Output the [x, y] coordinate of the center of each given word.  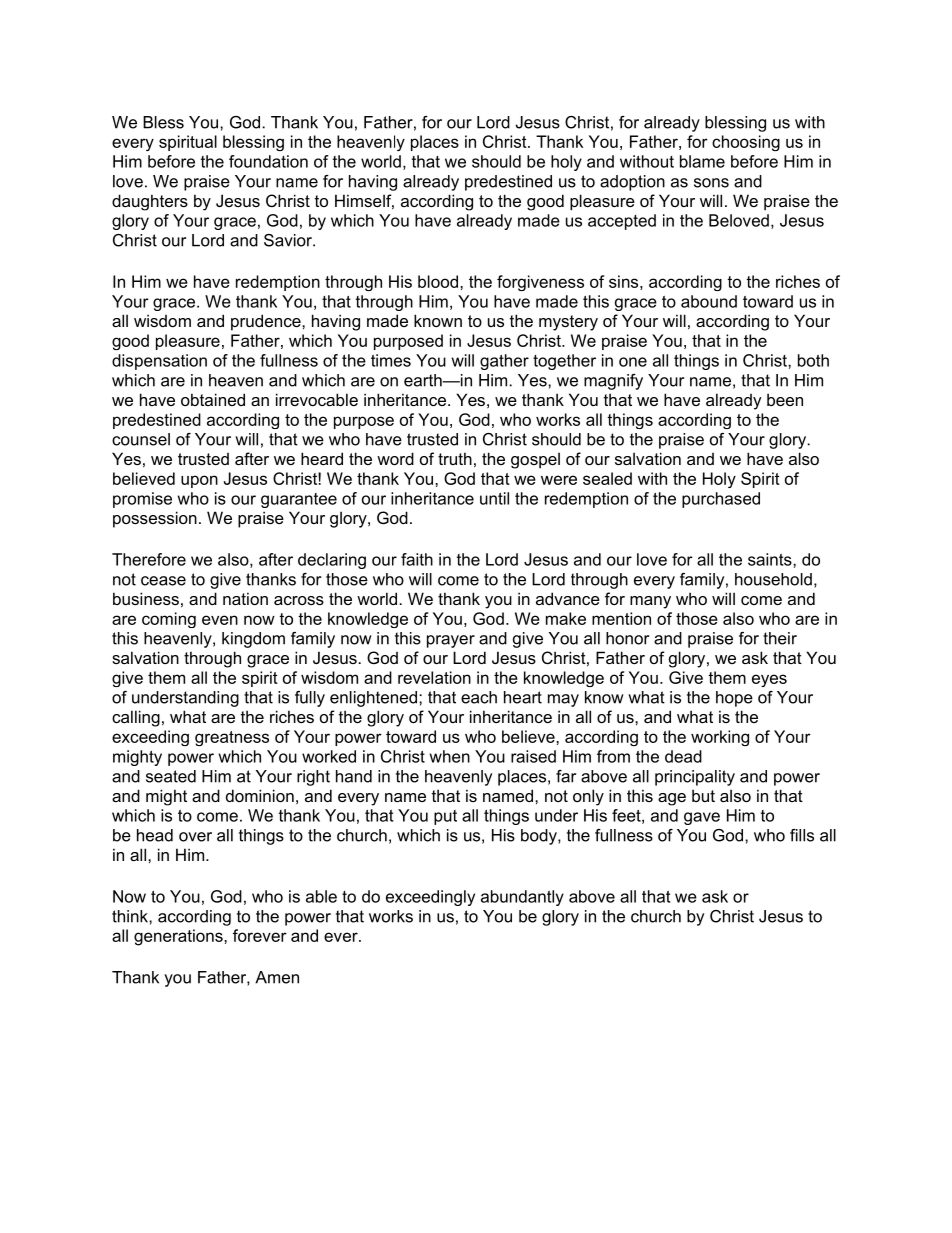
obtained [213, 399]
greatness [232, 738]
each [479, 697]
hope [734, 699]
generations [179, 937]
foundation [268, 161]
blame [702, 161]
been [785, 399]
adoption [632, 183]
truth [455, 458]
